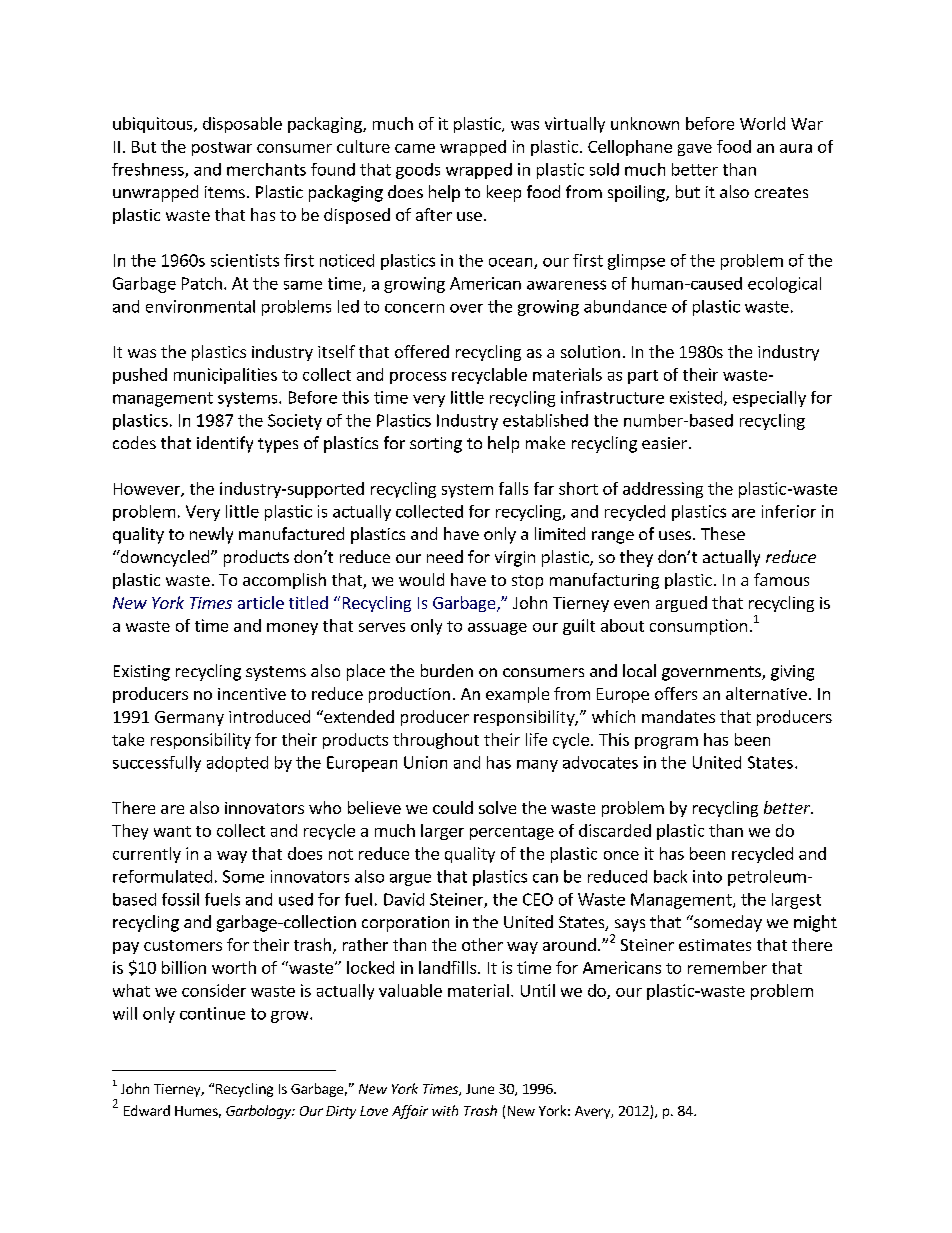 The image size is (952, 1233). What do you see at coordinates (442, 832) in the screenshot?
I see `larger` at bounding box center [442, 832].
